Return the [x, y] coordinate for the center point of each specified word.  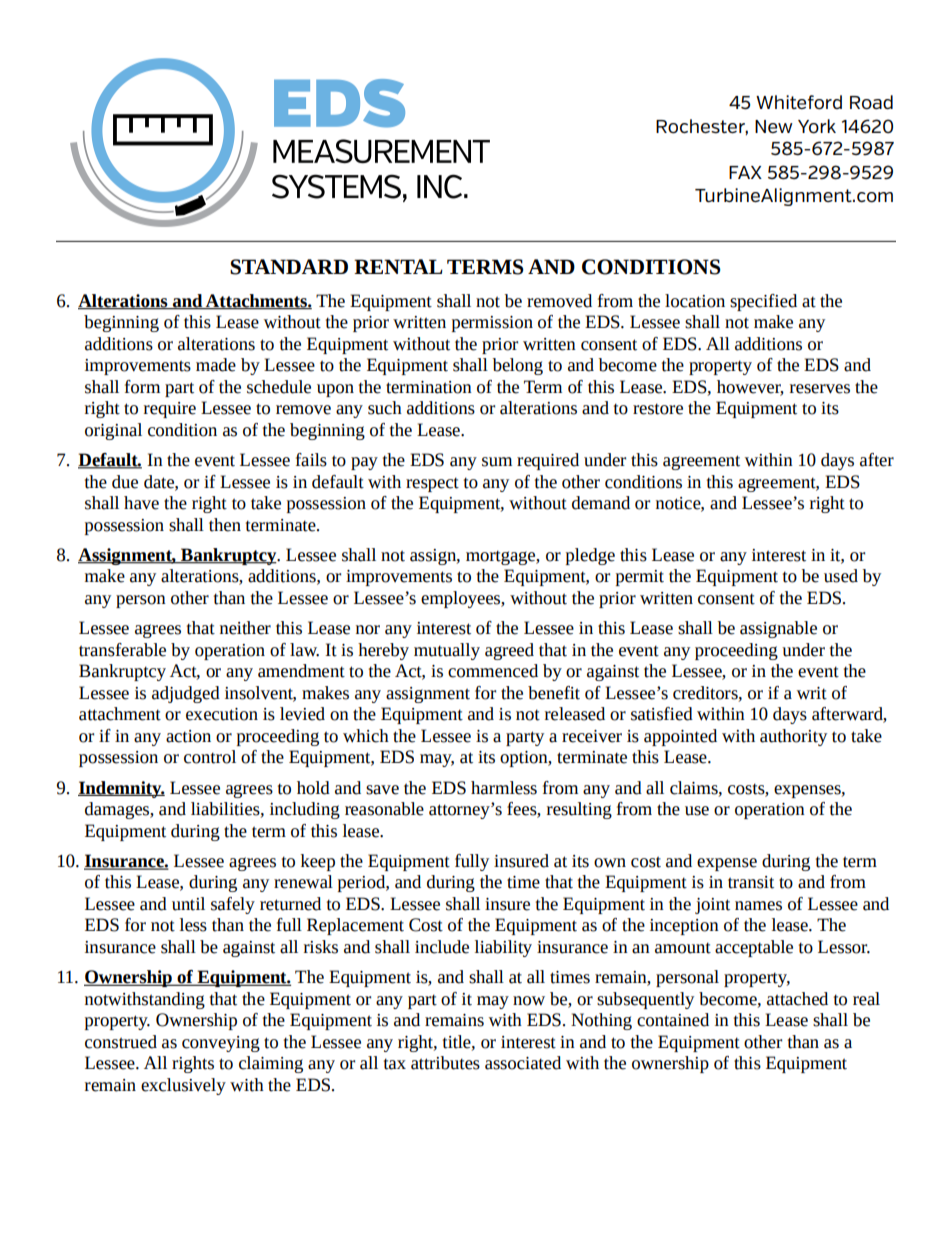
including [305, 810]
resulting [579, 810]
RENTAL [398, 266]
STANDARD [289, 267]
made [216, 365]
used [841, 576]
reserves [820, 389]
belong [518, 366]
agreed [509, 651]
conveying [221, 1044]
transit [751, 882]
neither [245, 628]
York [817, 126]
